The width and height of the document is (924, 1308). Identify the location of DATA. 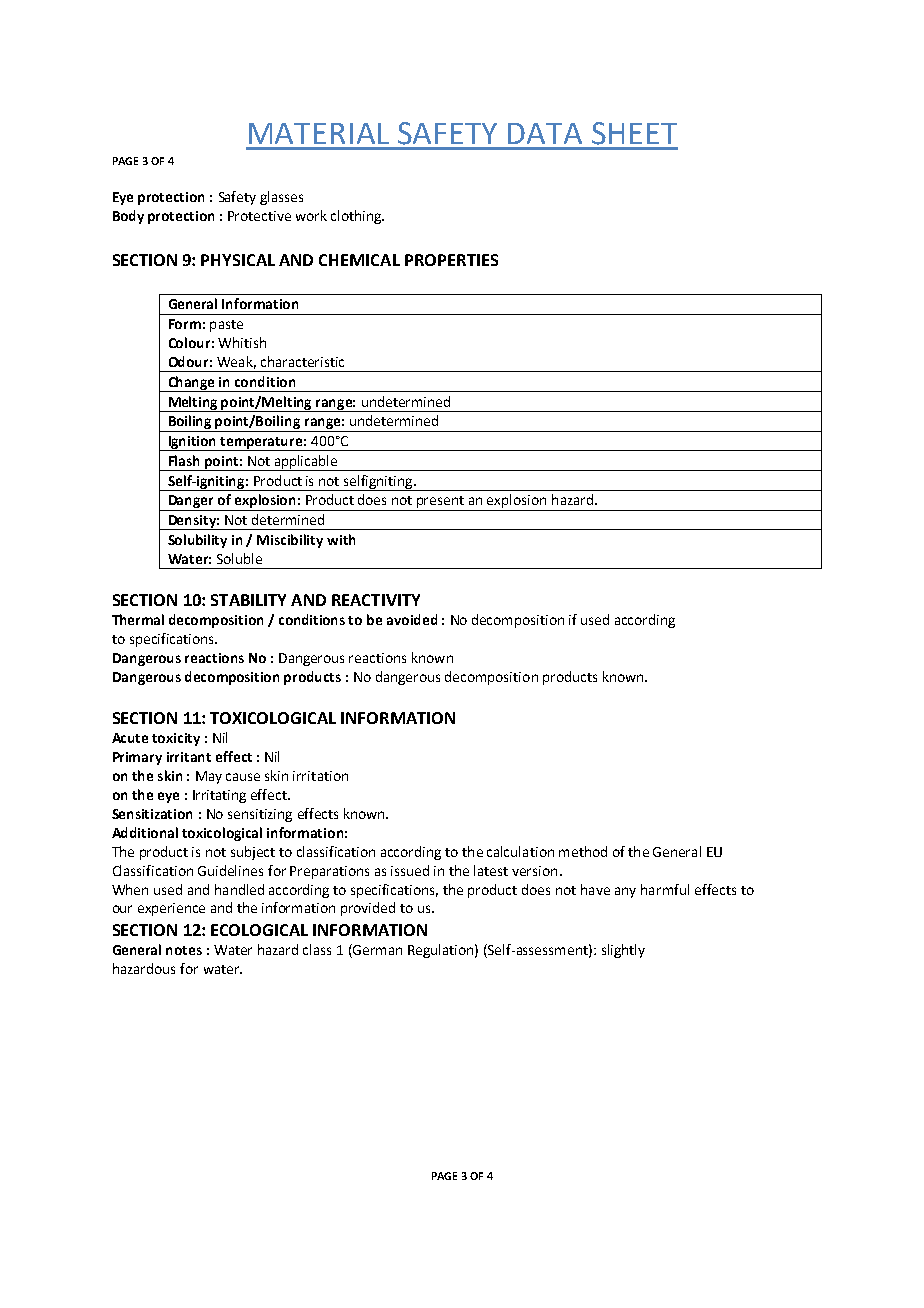
(545, 133).
